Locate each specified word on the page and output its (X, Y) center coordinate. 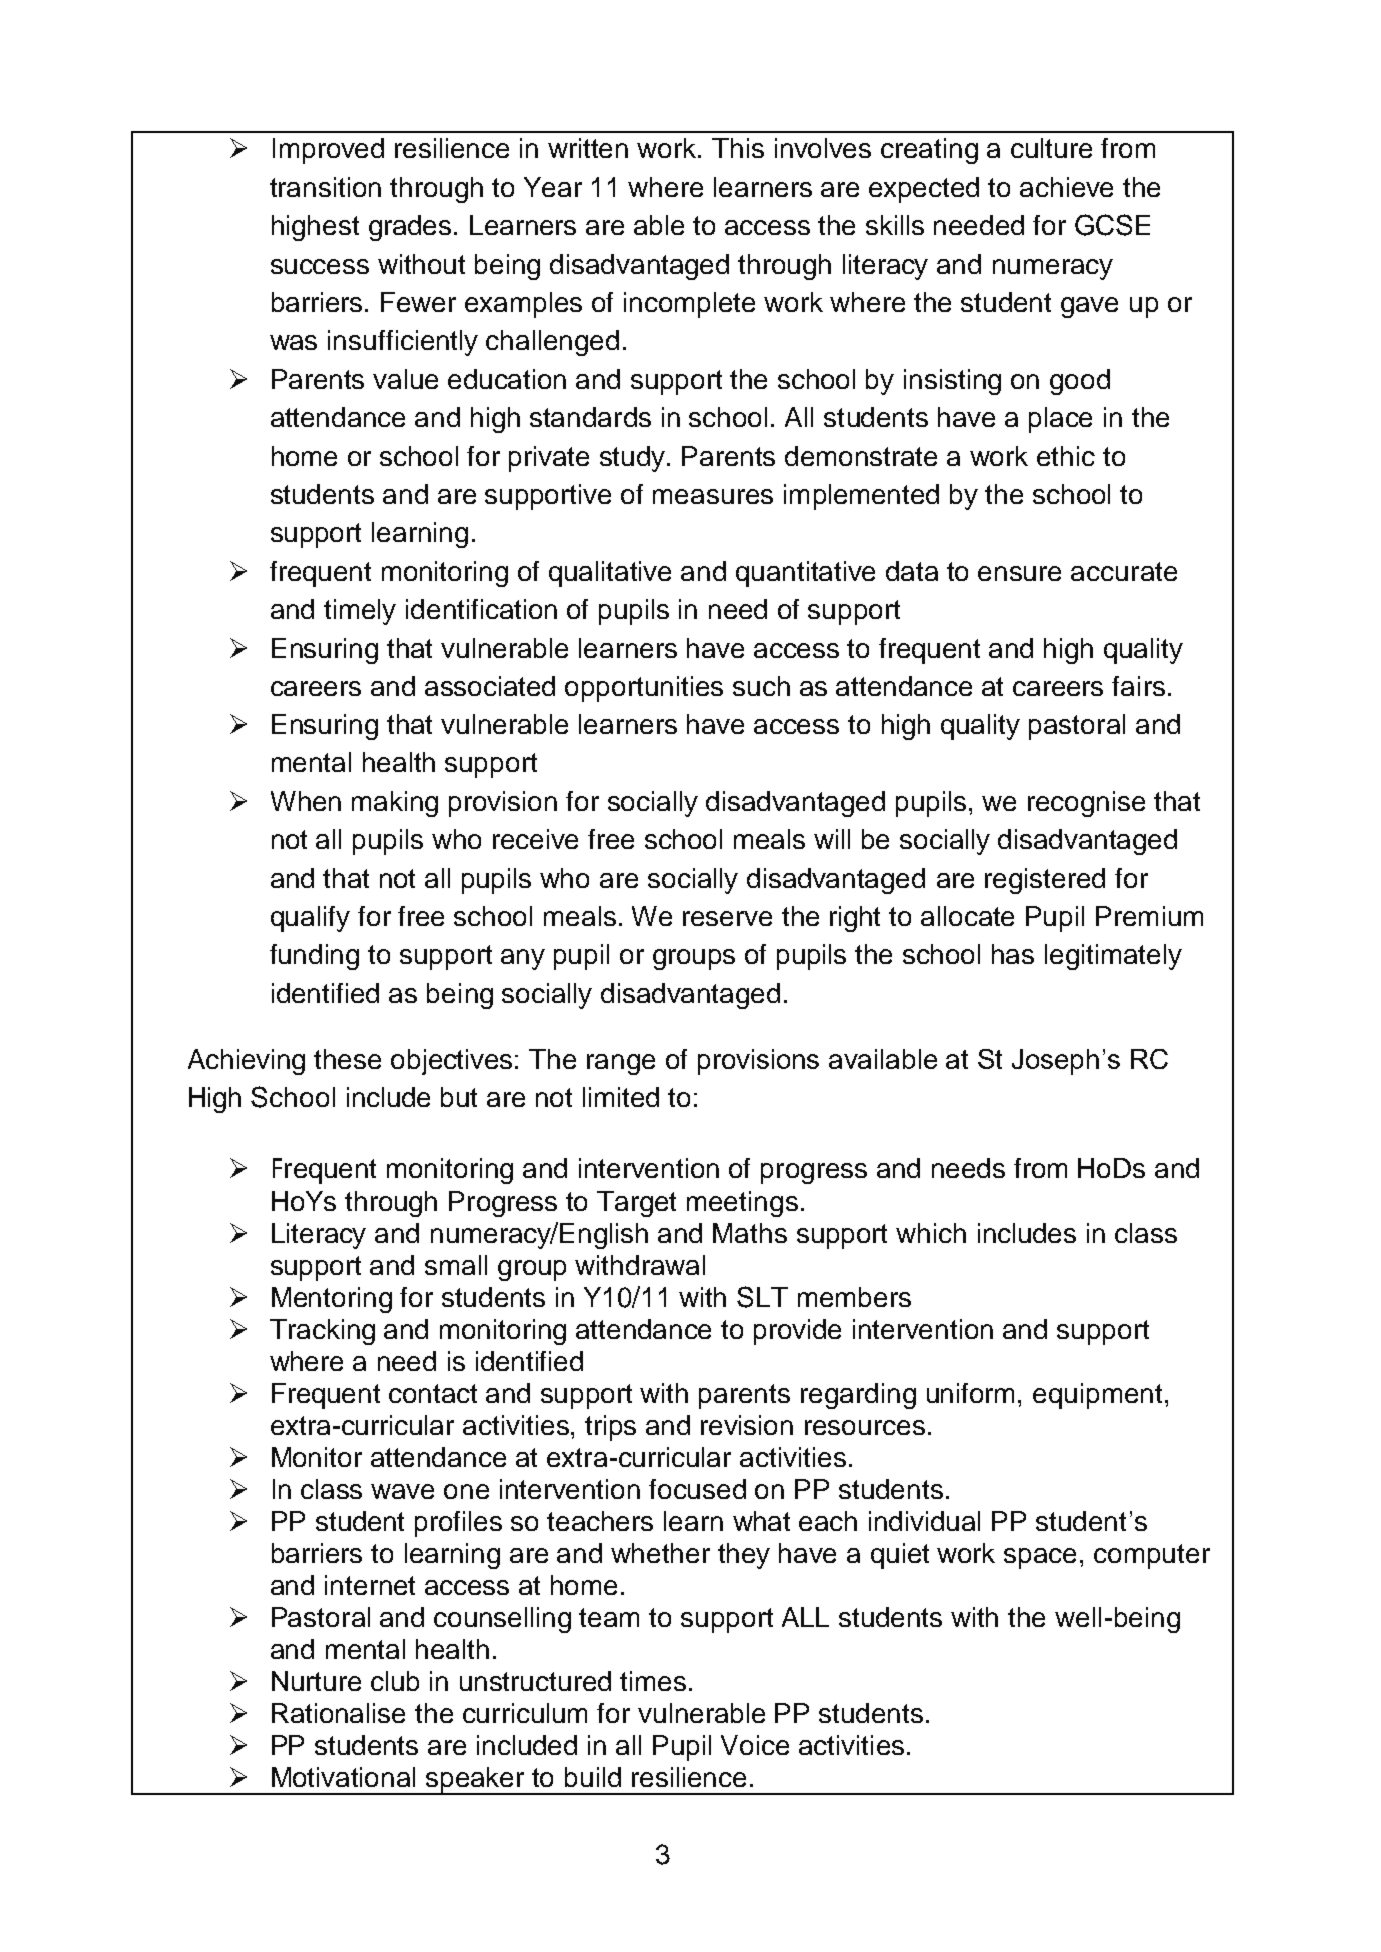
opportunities (644, 689)
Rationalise (338, 1713)
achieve (1066, 187)
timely (360, 612)
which (931, 1233)
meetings (742, 1204)
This (738, 148)
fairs (1138, 686)
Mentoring (332, 1300)
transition (325, 187)
